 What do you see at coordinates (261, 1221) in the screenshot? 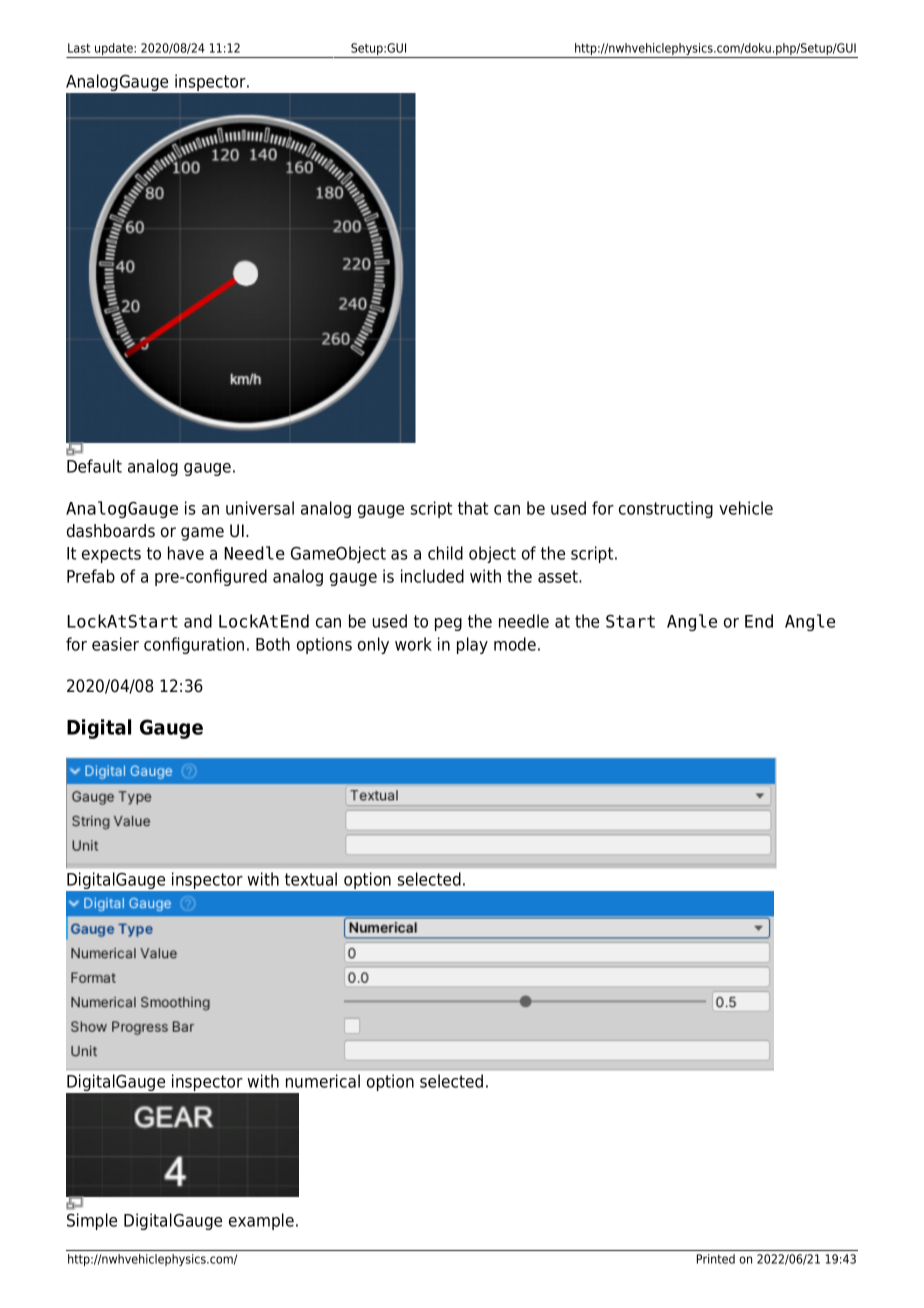
I see `example` at bounding box center [261, 1221].
